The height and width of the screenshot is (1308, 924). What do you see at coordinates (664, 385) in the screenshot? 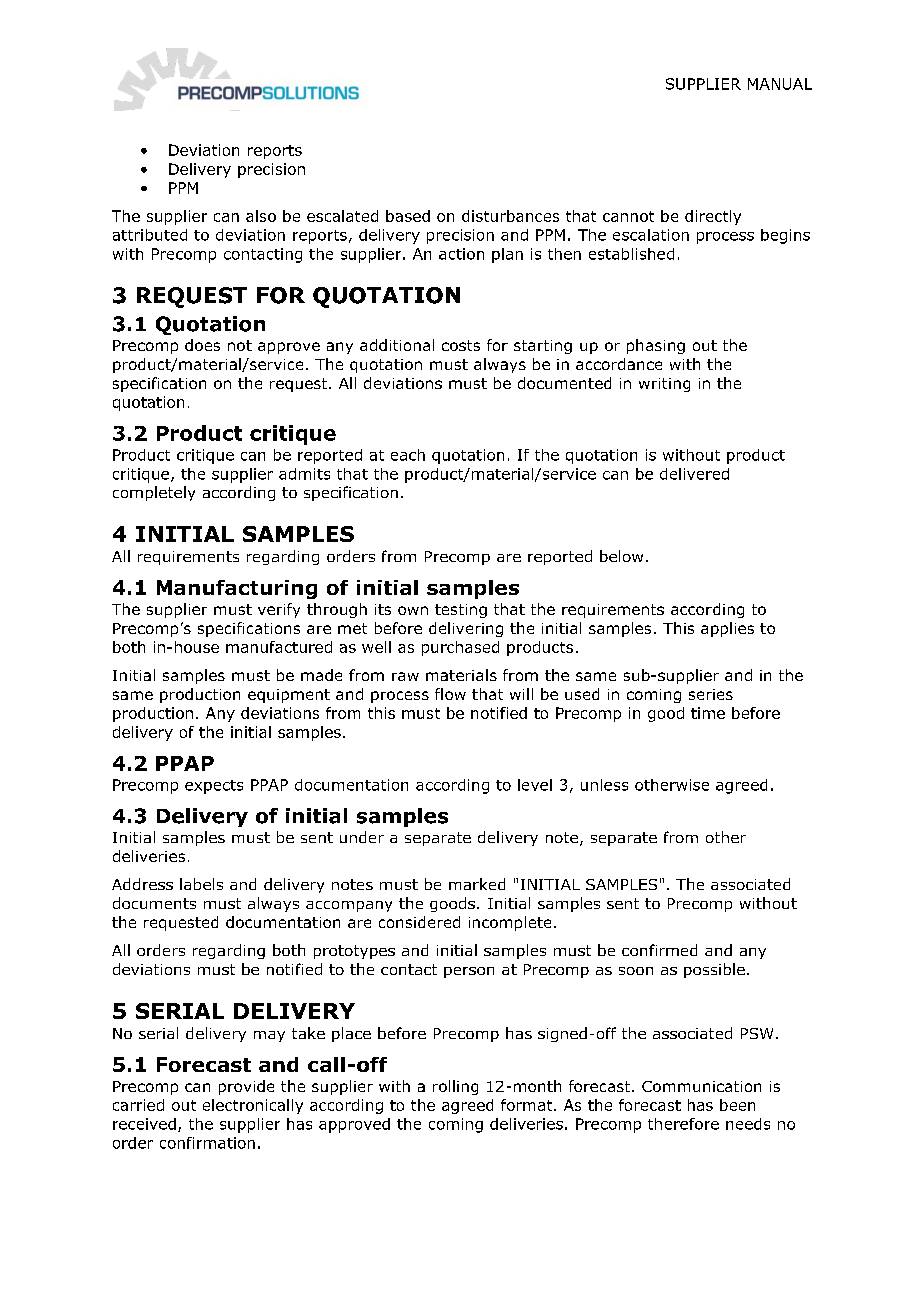
I see `writing` at bounding box center [664, 385].
